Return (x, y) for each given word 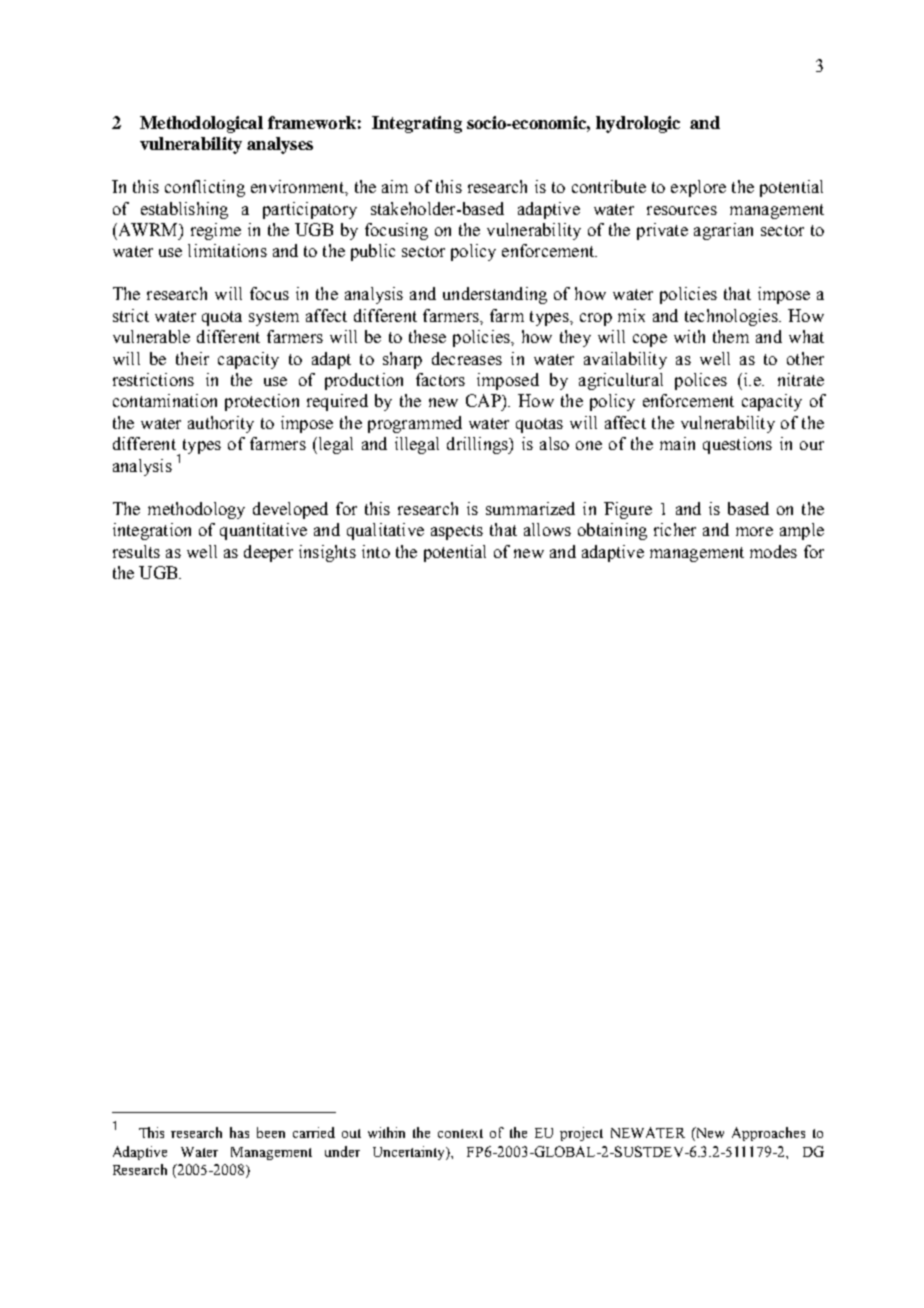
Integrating (417, 124)
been (271, 1132)
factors (440, 379)
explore (698, 188)
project (581, 1134)
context (460, 1133)
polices (701, 381)
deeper (268, 553)
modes (773, 551)
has (239, 1132)
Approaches (768, 1134)
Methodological (201, 124)
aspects (457, 532)
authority (221, 424)
